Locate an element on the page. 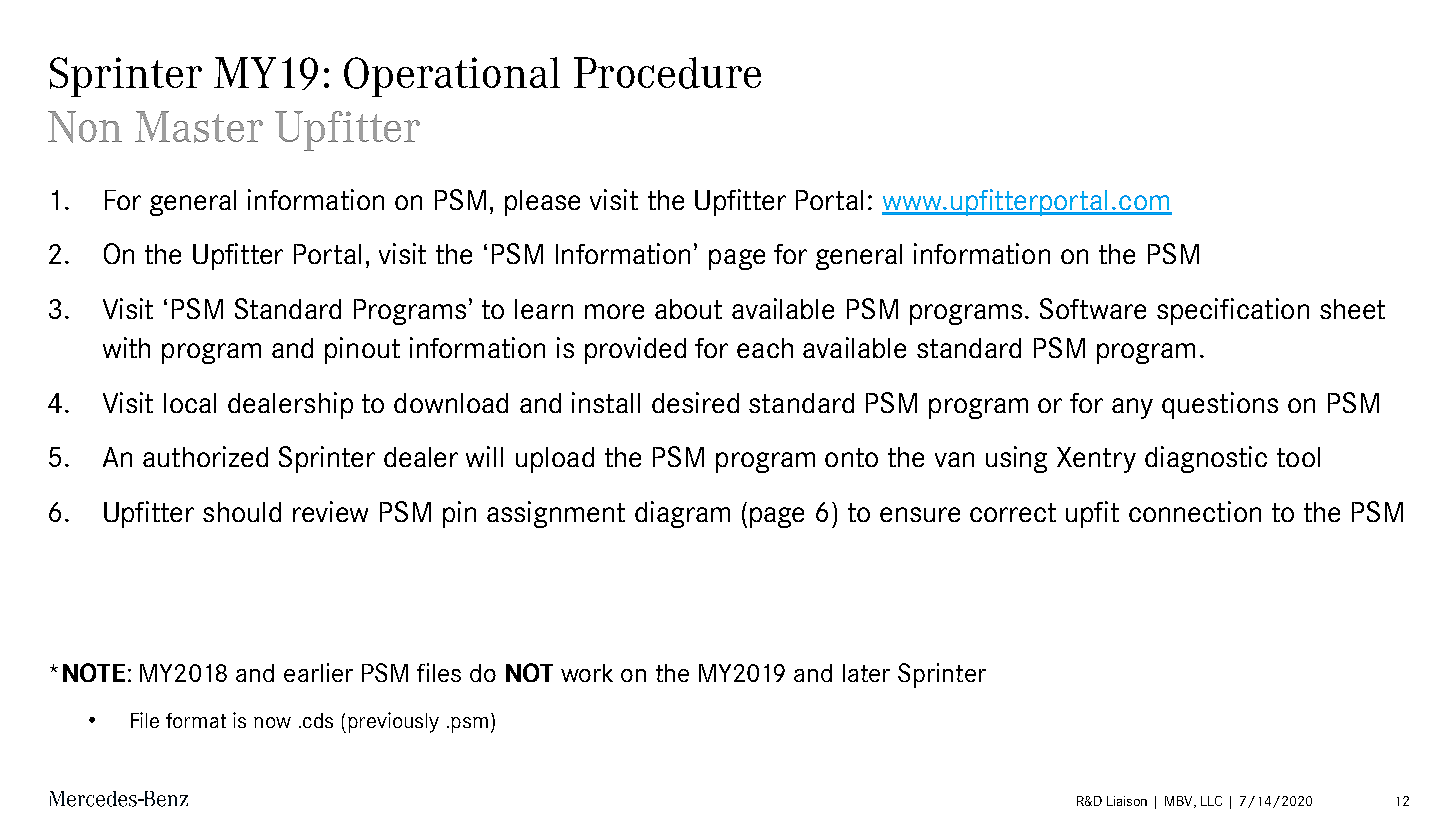 The height and width of the document is (819, 1456). desired is located at coordinates (695, 402).
